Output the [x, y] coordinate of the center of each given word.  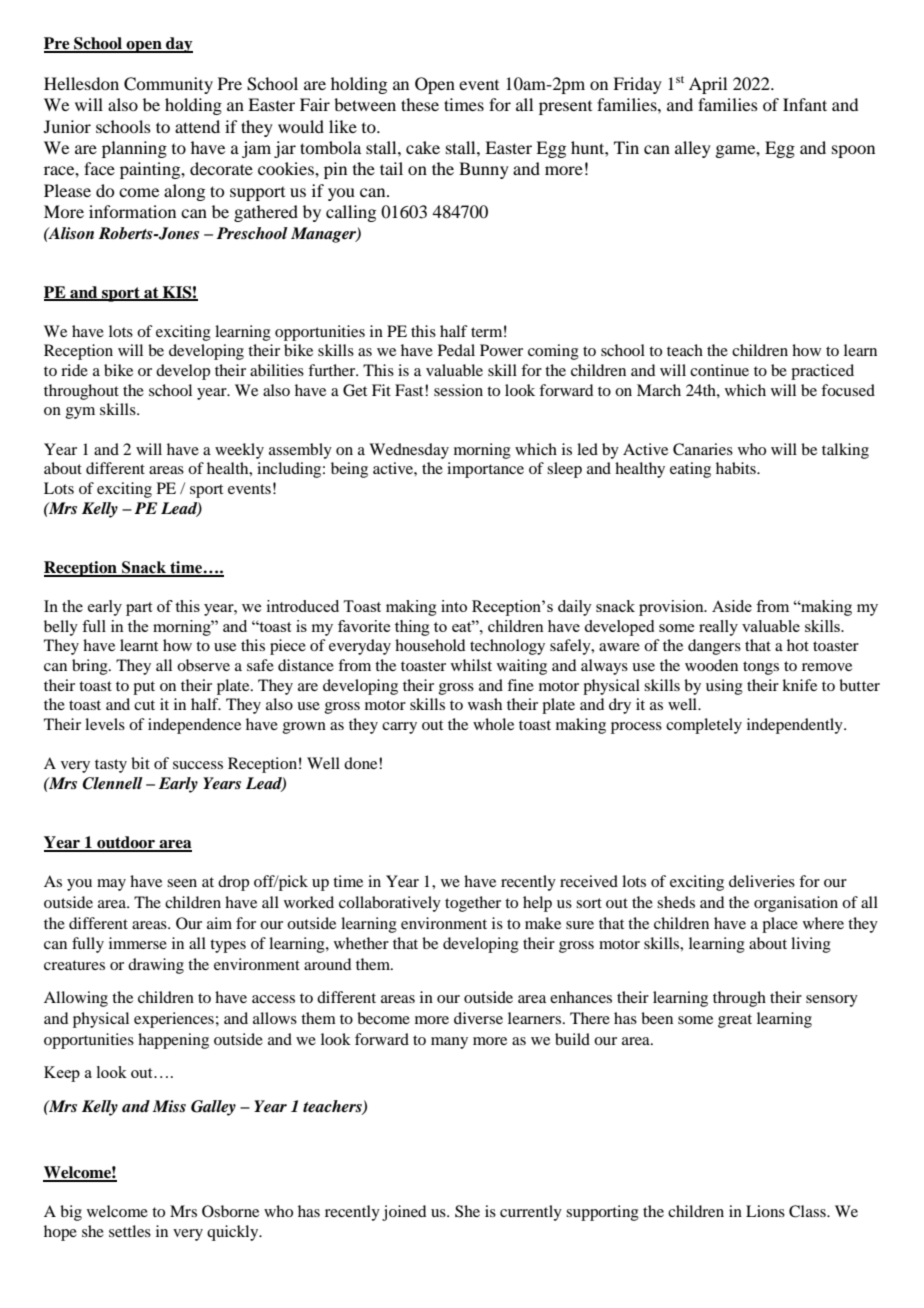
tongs [761, 668]
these [420, 104]
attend [197, 126]
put [144, 688]
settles [130, 1231]
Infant [805, 104]
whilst [471, 665]
